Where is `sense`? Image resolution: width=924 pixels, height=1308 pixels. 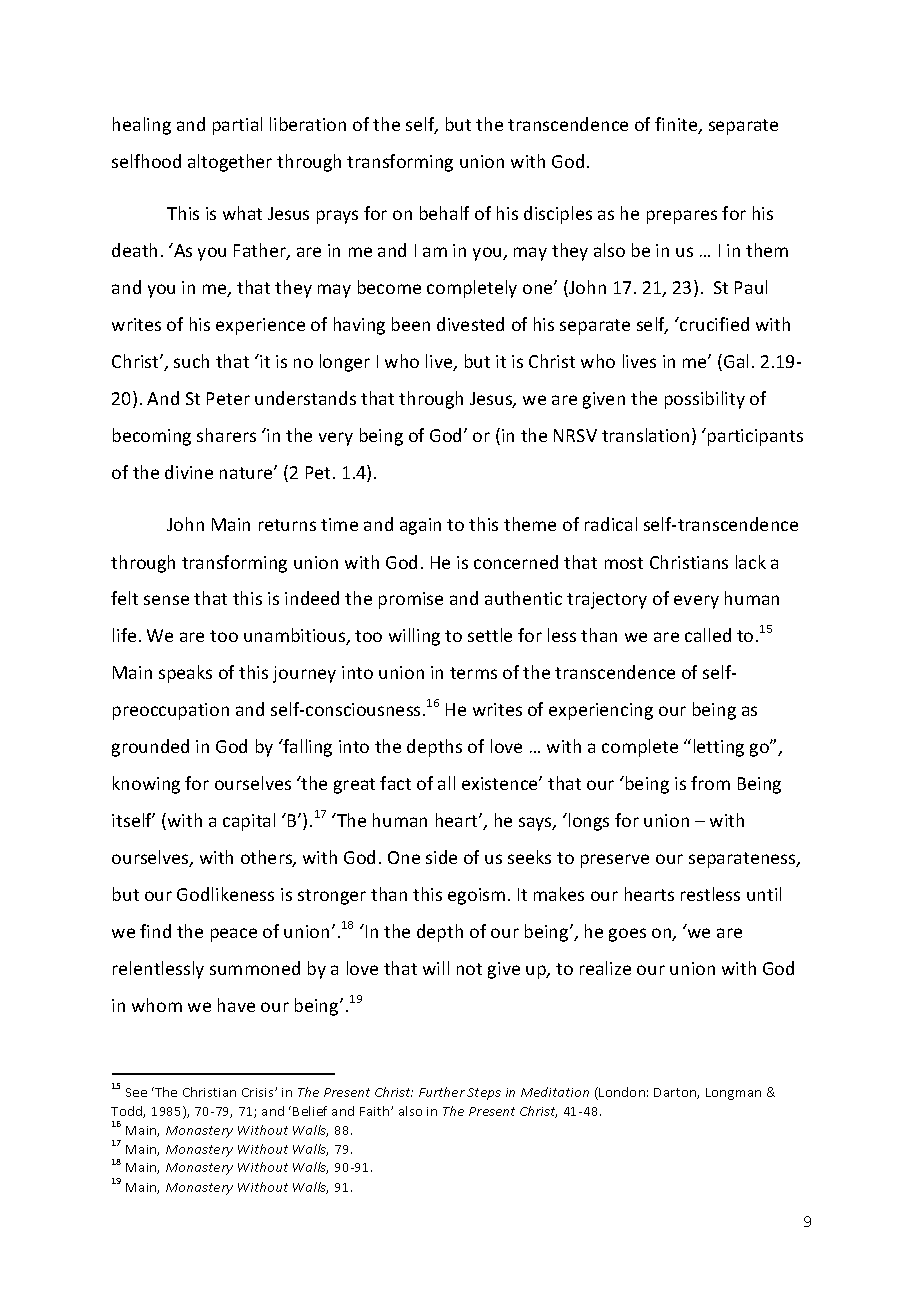
sense is located at coordinates (166, 600).
